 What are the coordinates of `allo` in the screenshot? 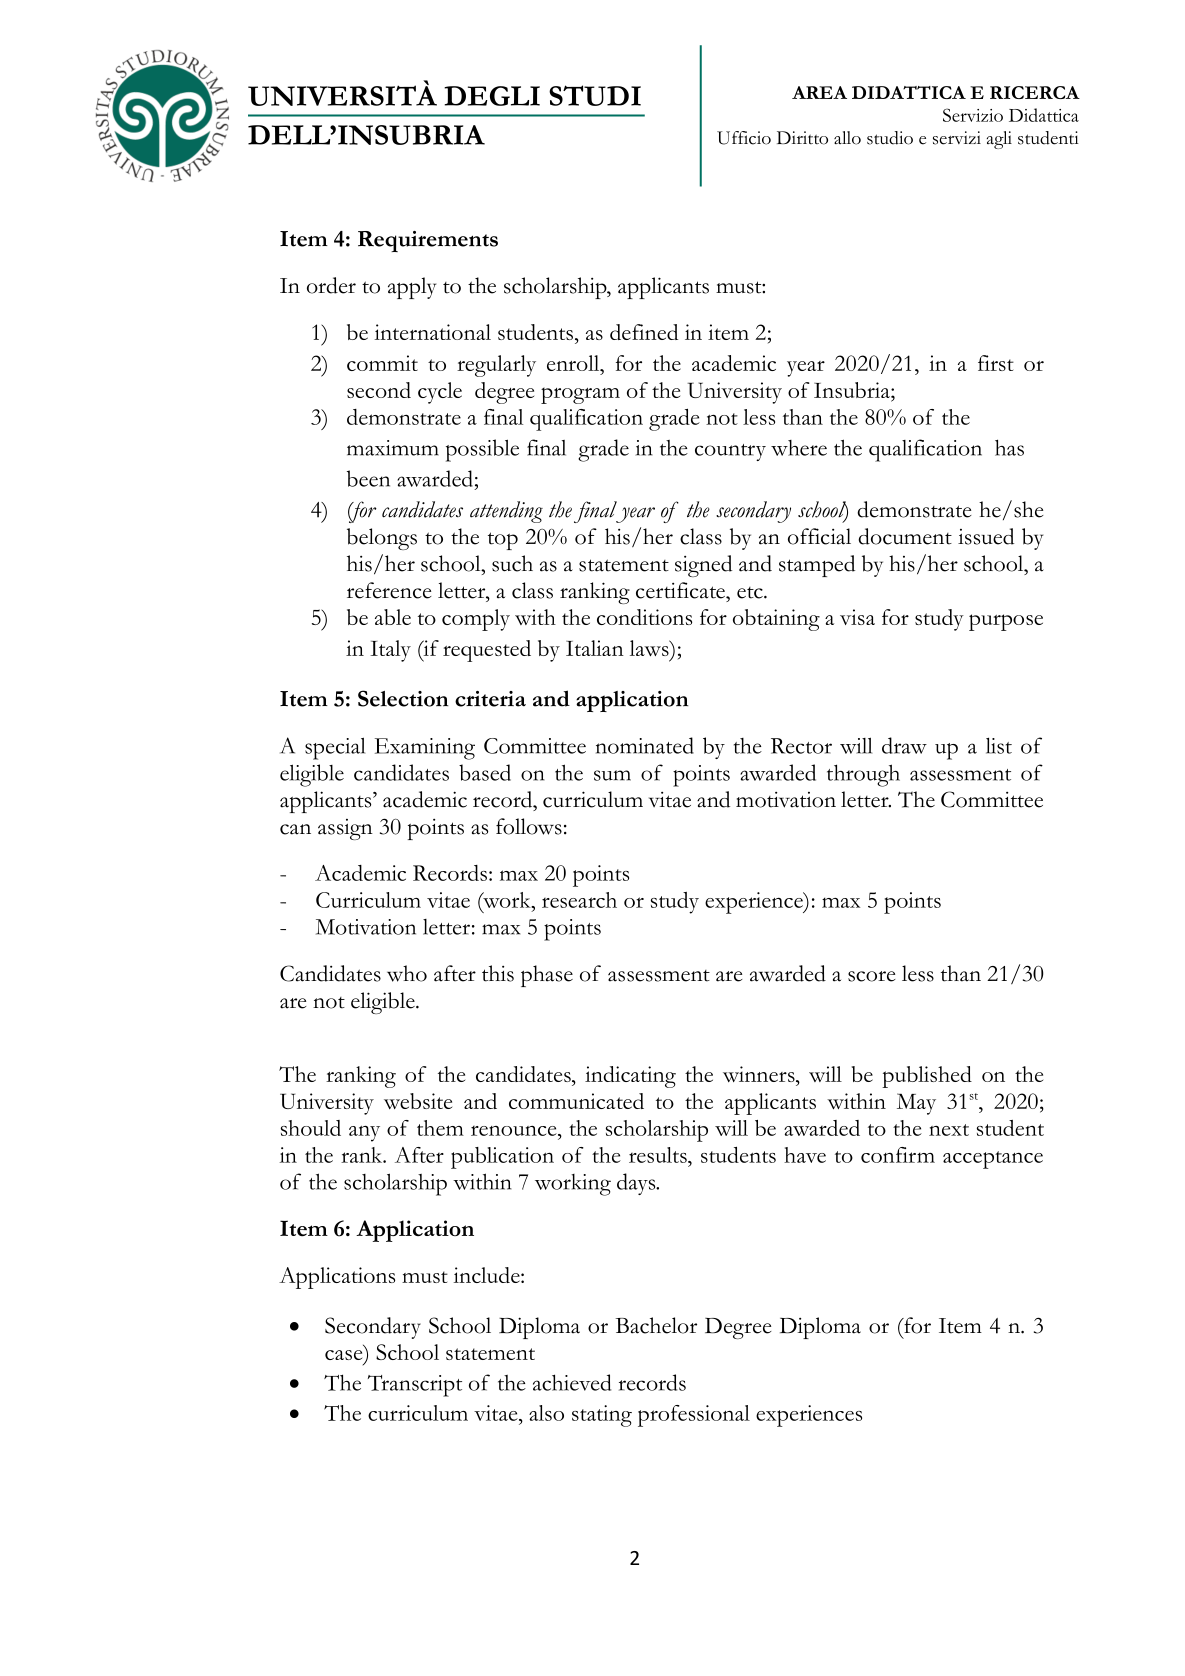 It's located at (847, 138).
